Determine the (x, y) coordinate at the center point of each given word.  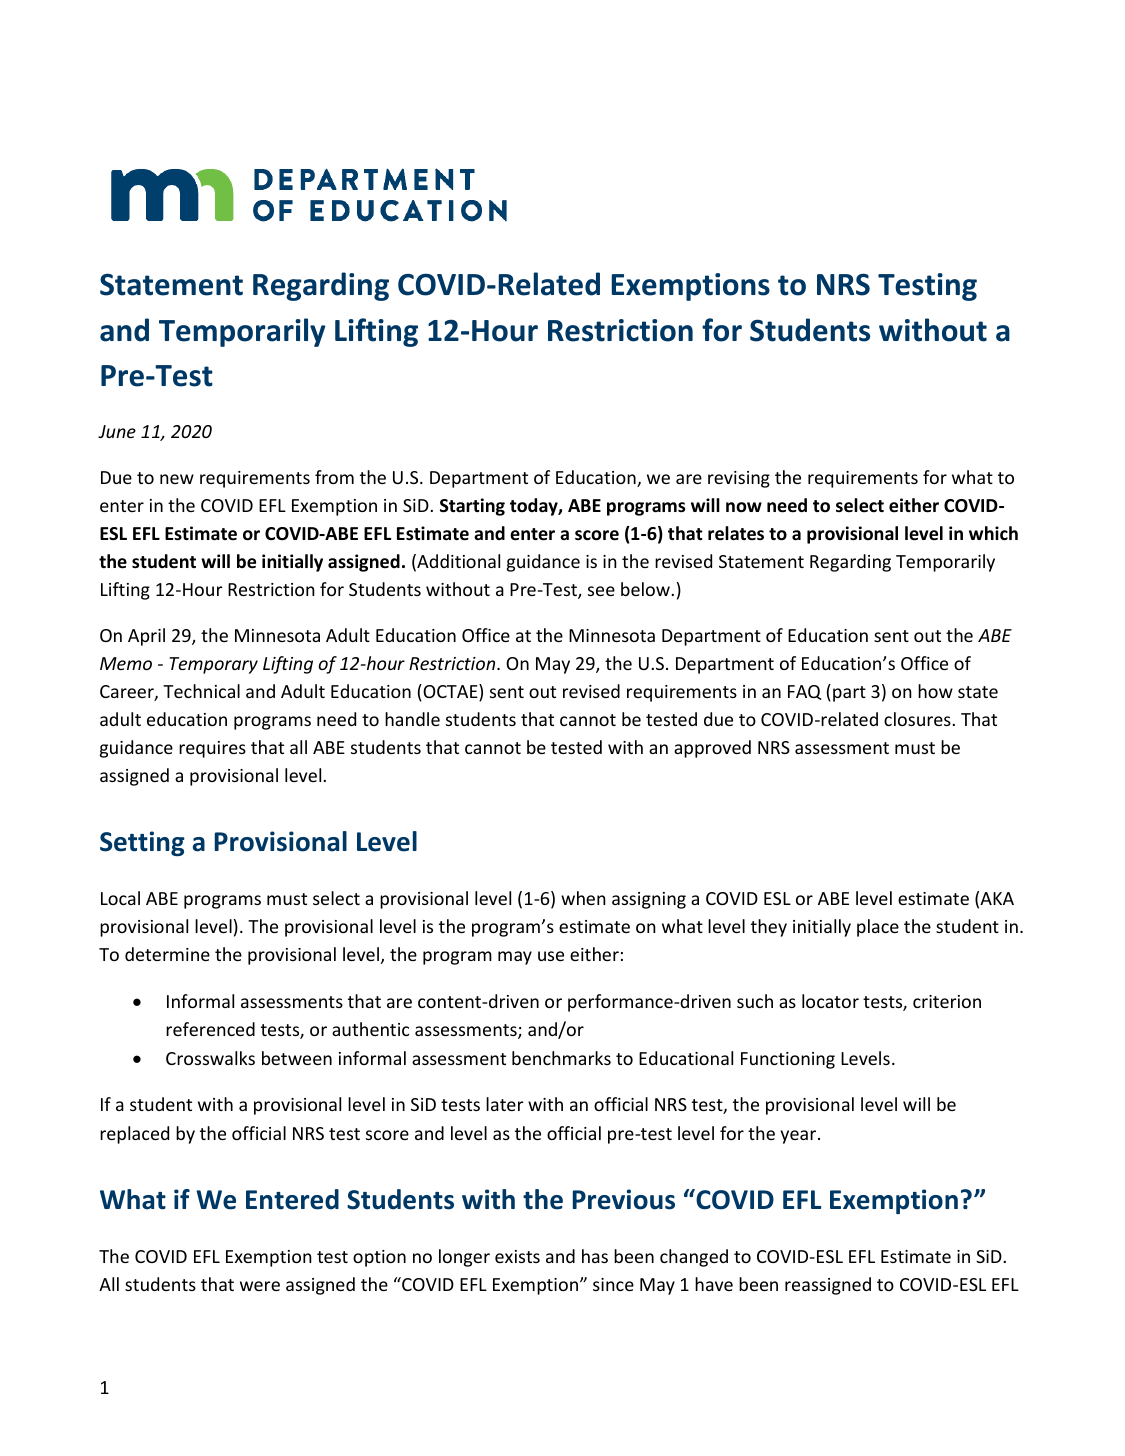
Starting (472, 507)
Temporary (213, 665)
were (260, 1286)
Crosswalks (210, 1058)
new (177, 479)
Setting (142, 843)
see (601, 591)
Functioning (788, 1060)
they (769, 928)
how (935, 691)
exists (517, 1256)
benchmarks (561, 1058)
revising (739, 479)
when (583, 898)
